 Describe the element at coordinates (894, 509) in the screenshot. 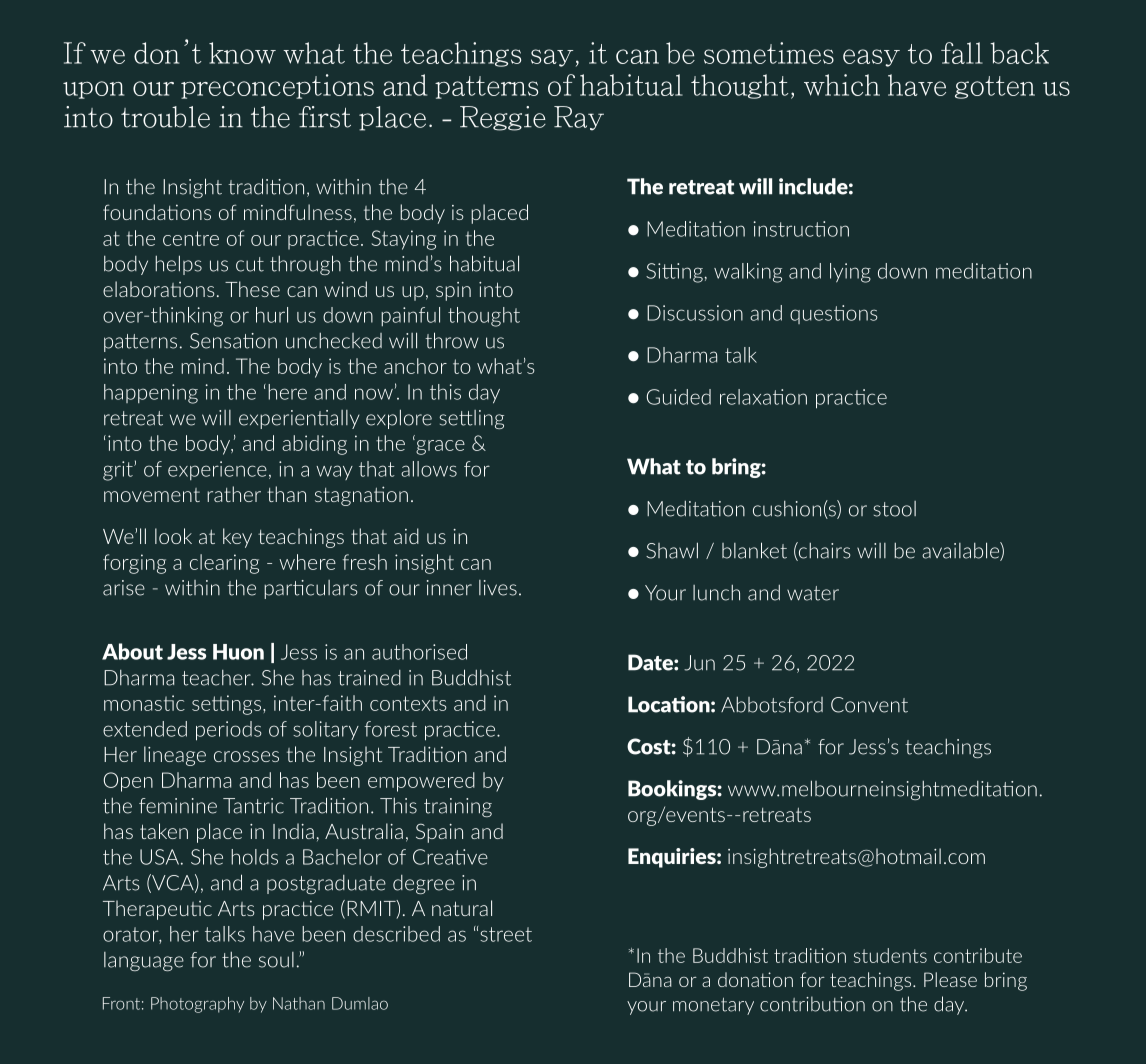

I see `stool` at that location.
